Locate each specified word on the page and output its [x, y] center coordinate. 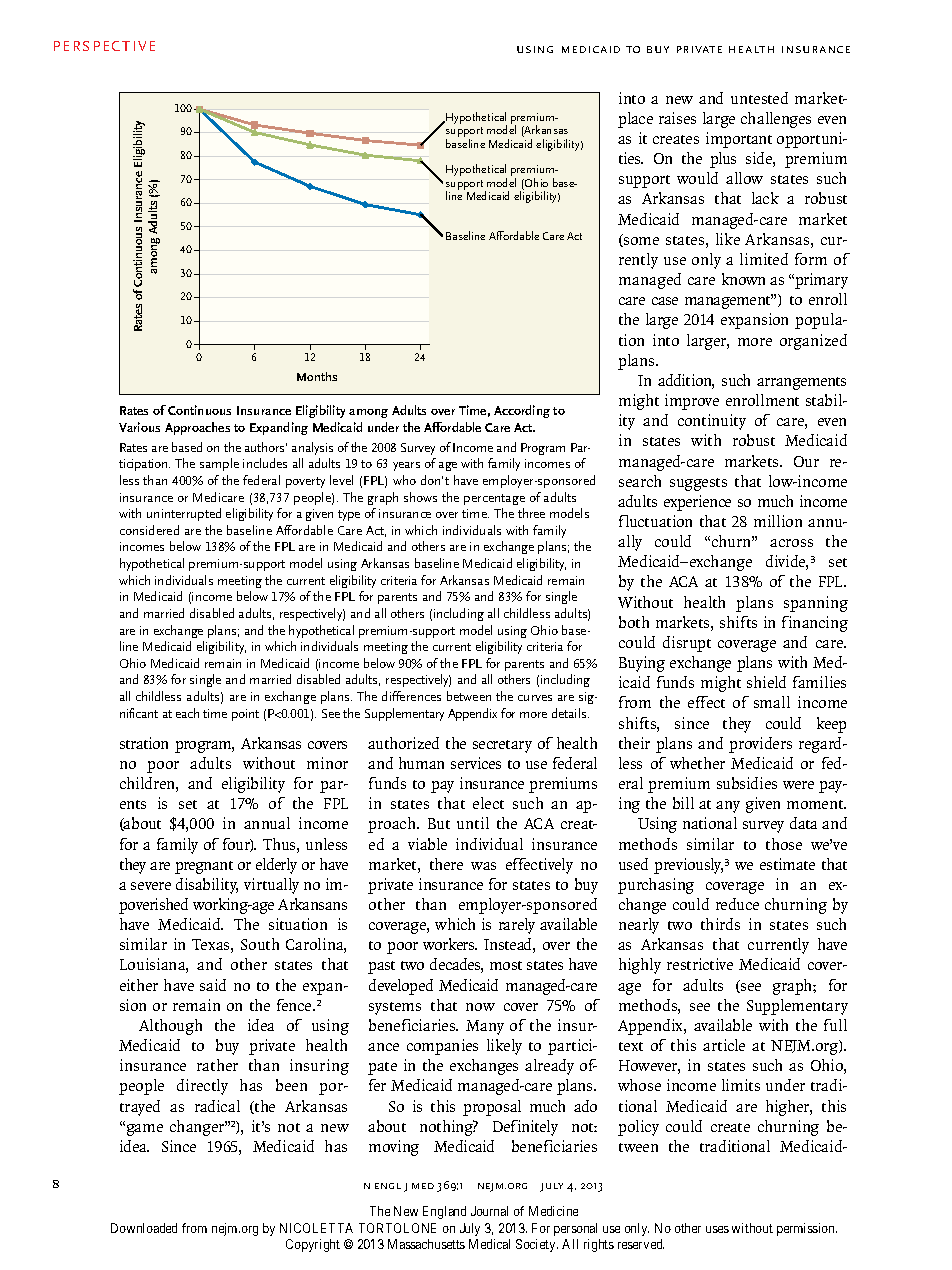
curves [535, 698]
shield [766, 682]
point [245, 715]
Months [317, 376]
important [739, 140]
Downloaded [144, 1228]
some [640, 242]
